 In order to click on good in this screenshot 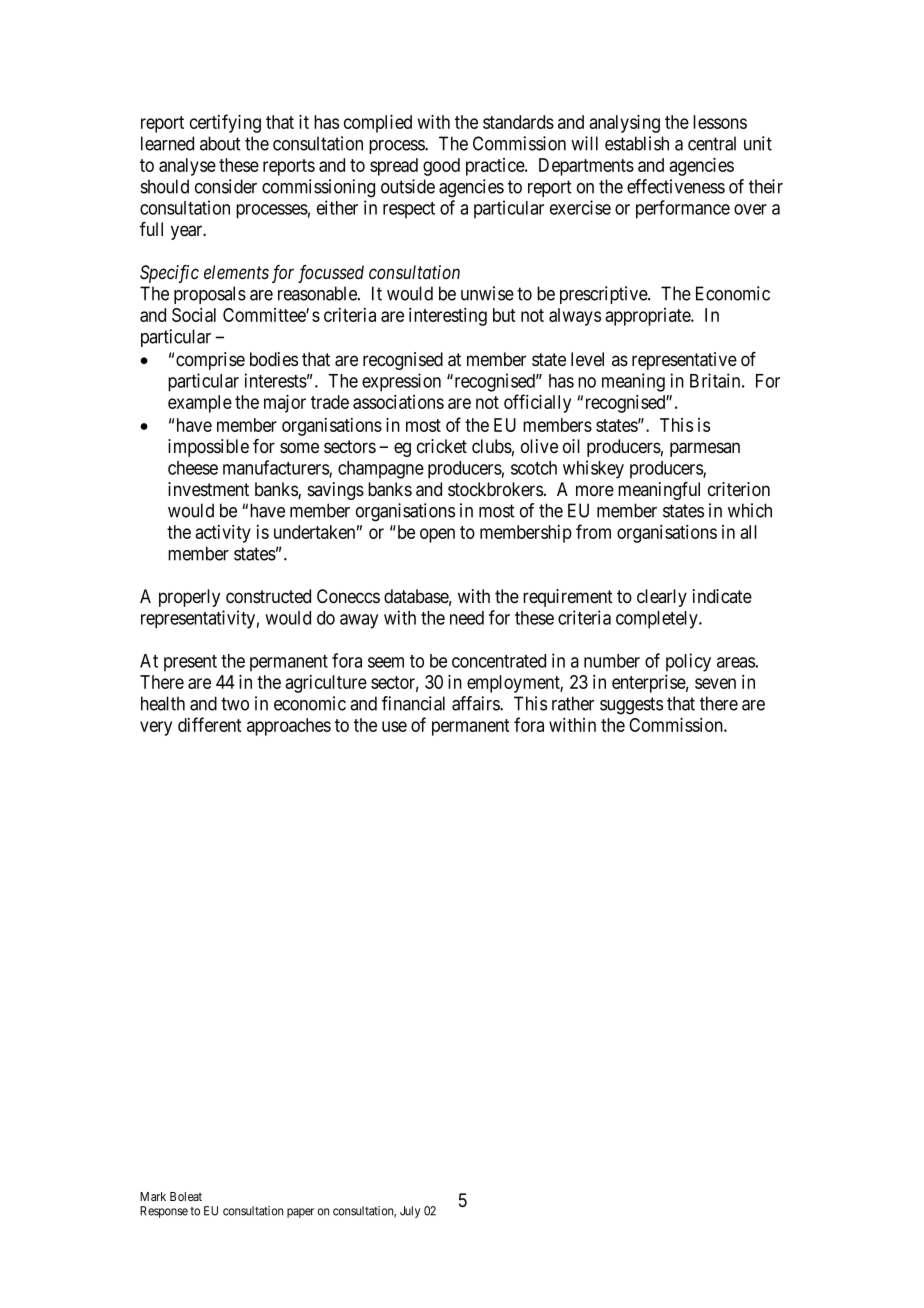, I will do `click(441, 167)`.
